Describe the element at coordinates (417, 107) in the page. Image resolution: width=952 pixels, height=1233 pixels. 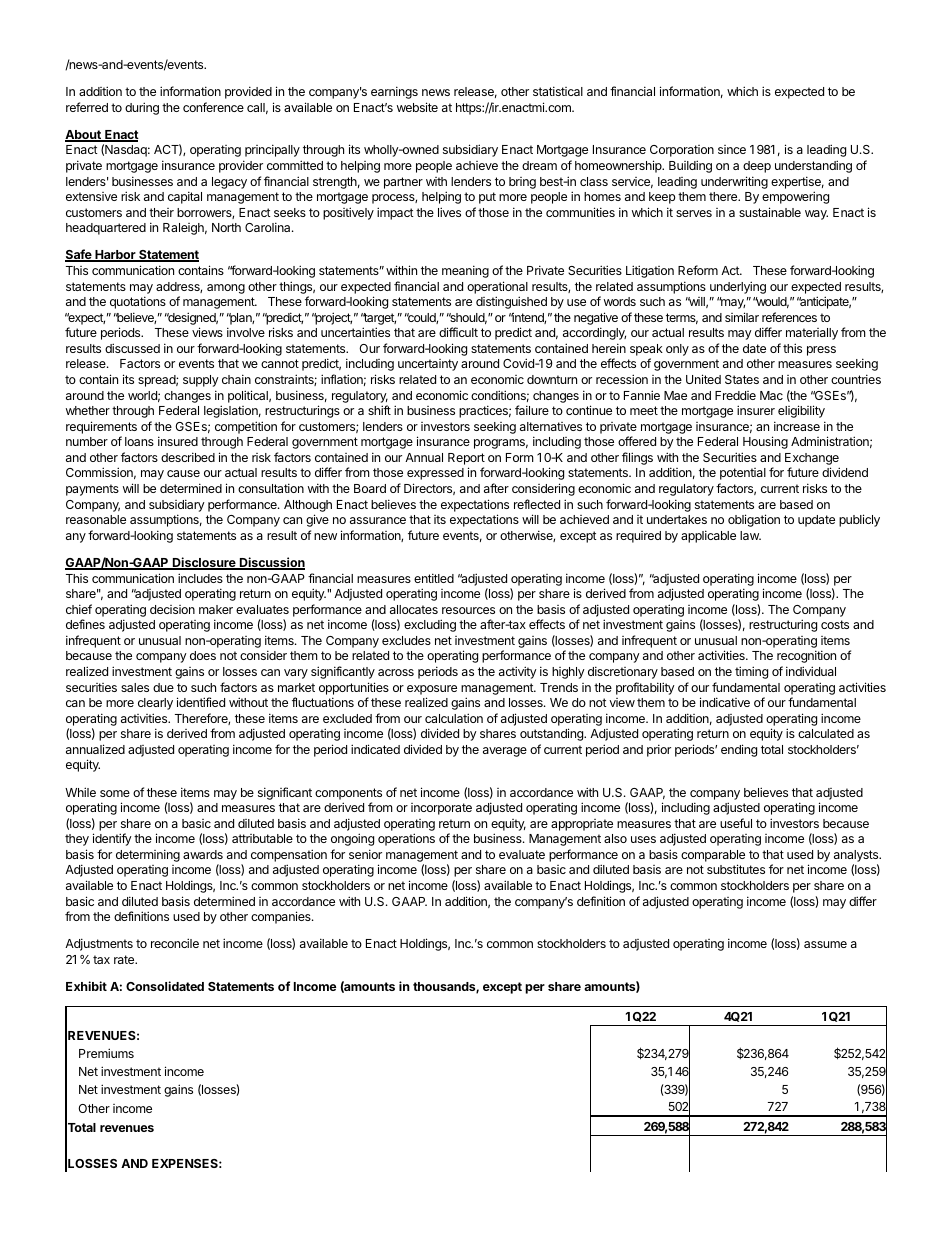
I see `website` at that location.
